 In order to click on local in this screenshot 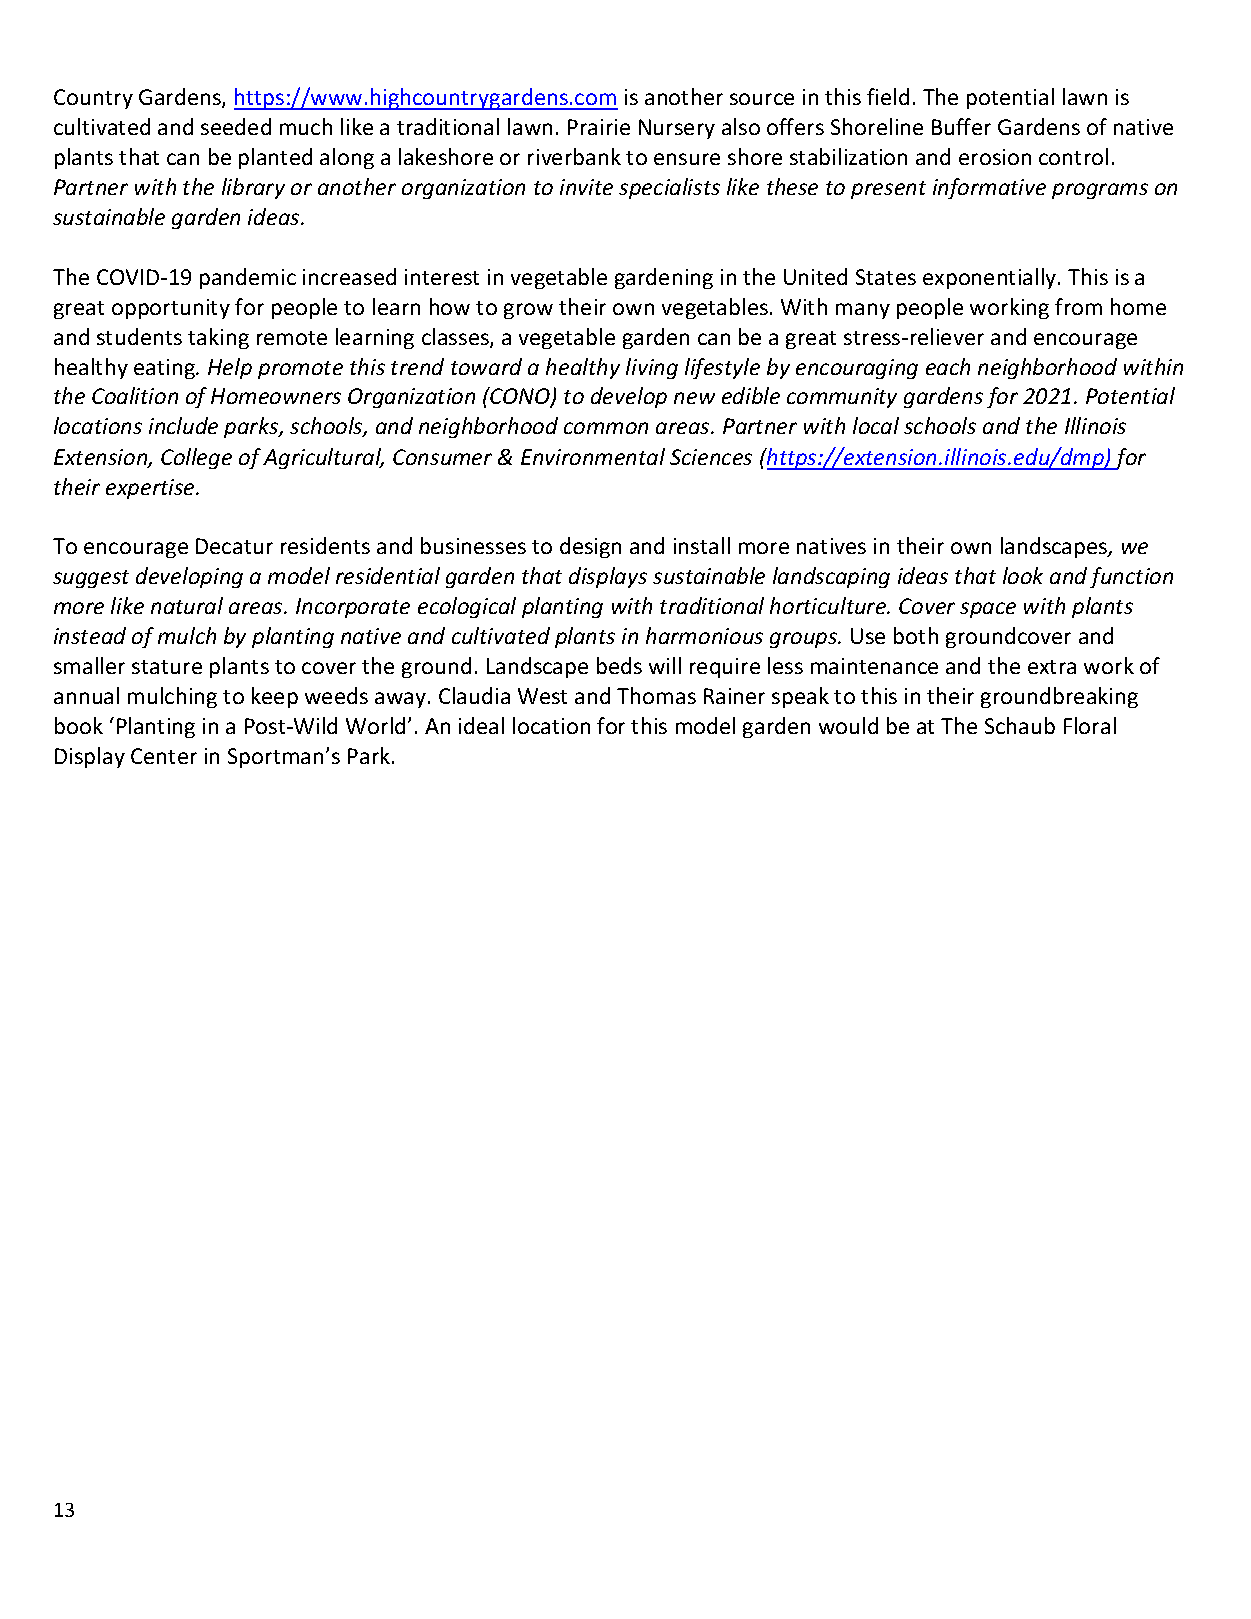, I will do `click(876, 425)`.
